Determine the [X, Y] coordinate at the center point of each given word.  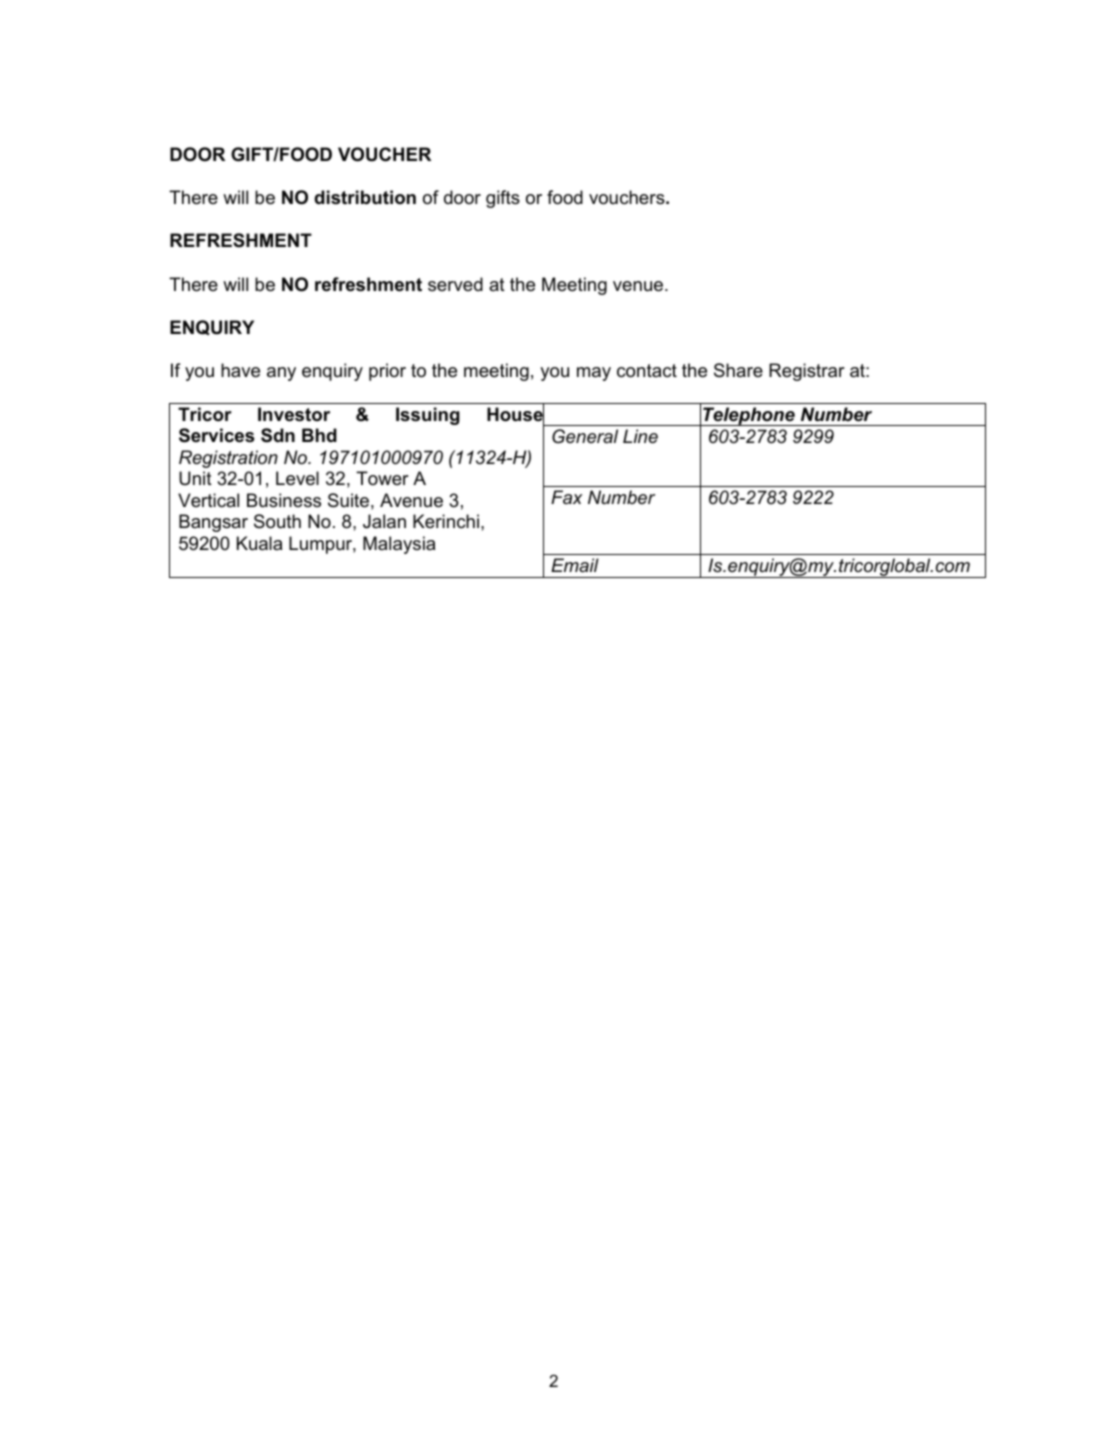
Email [575, 565]
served [455, 284]
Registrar [807, 372]
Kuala [259, 543]
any [281, 374]
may [594, 374]
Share [738, 370]
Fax [566, 497]
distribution [365, 197]
